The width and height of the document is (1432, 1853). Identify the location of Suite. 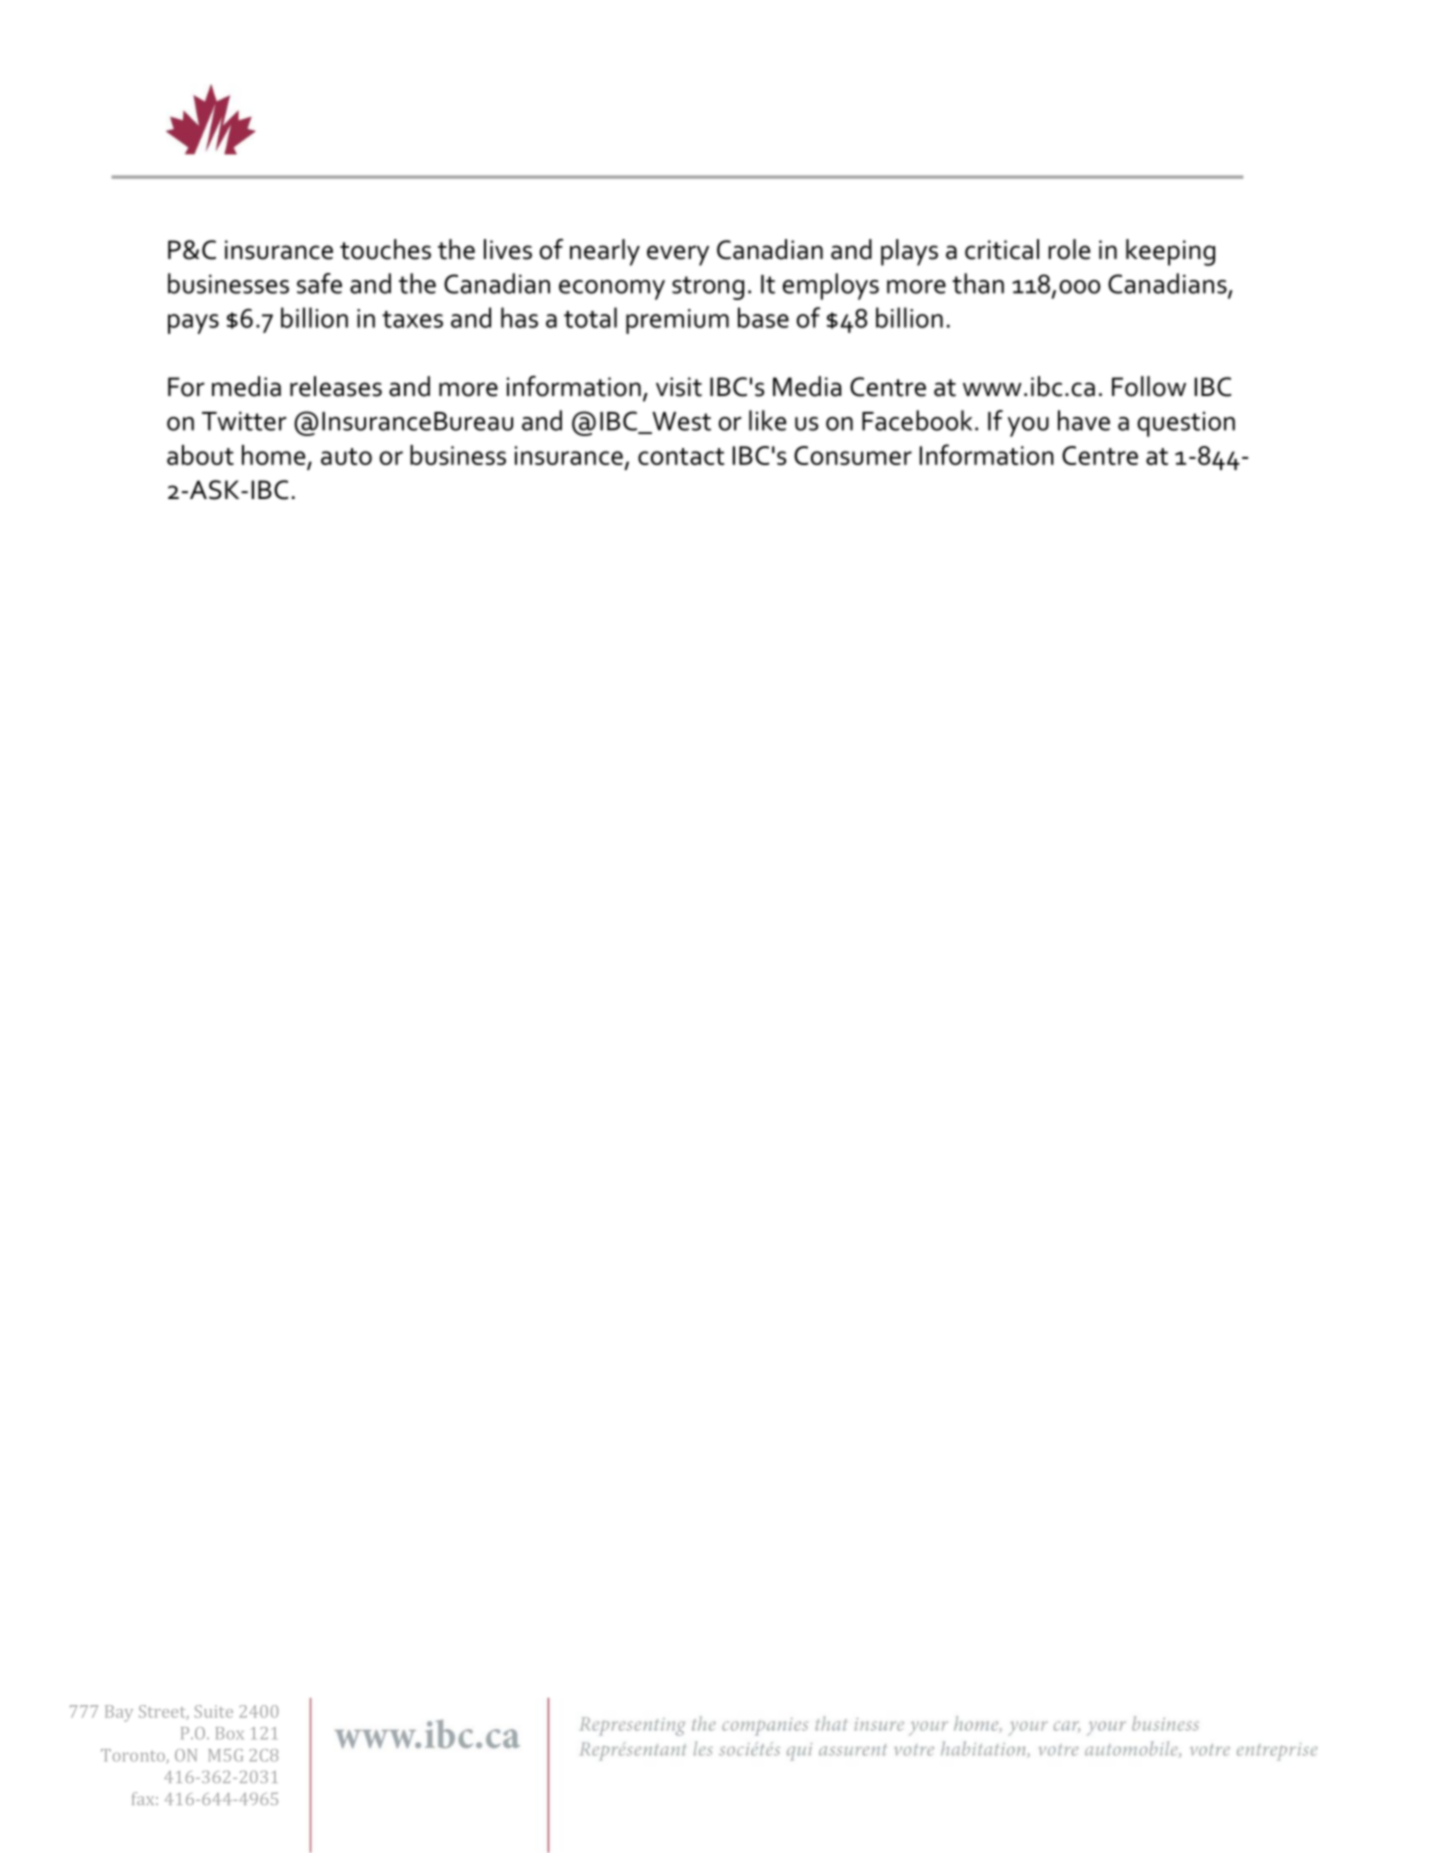
(214, 1711).
